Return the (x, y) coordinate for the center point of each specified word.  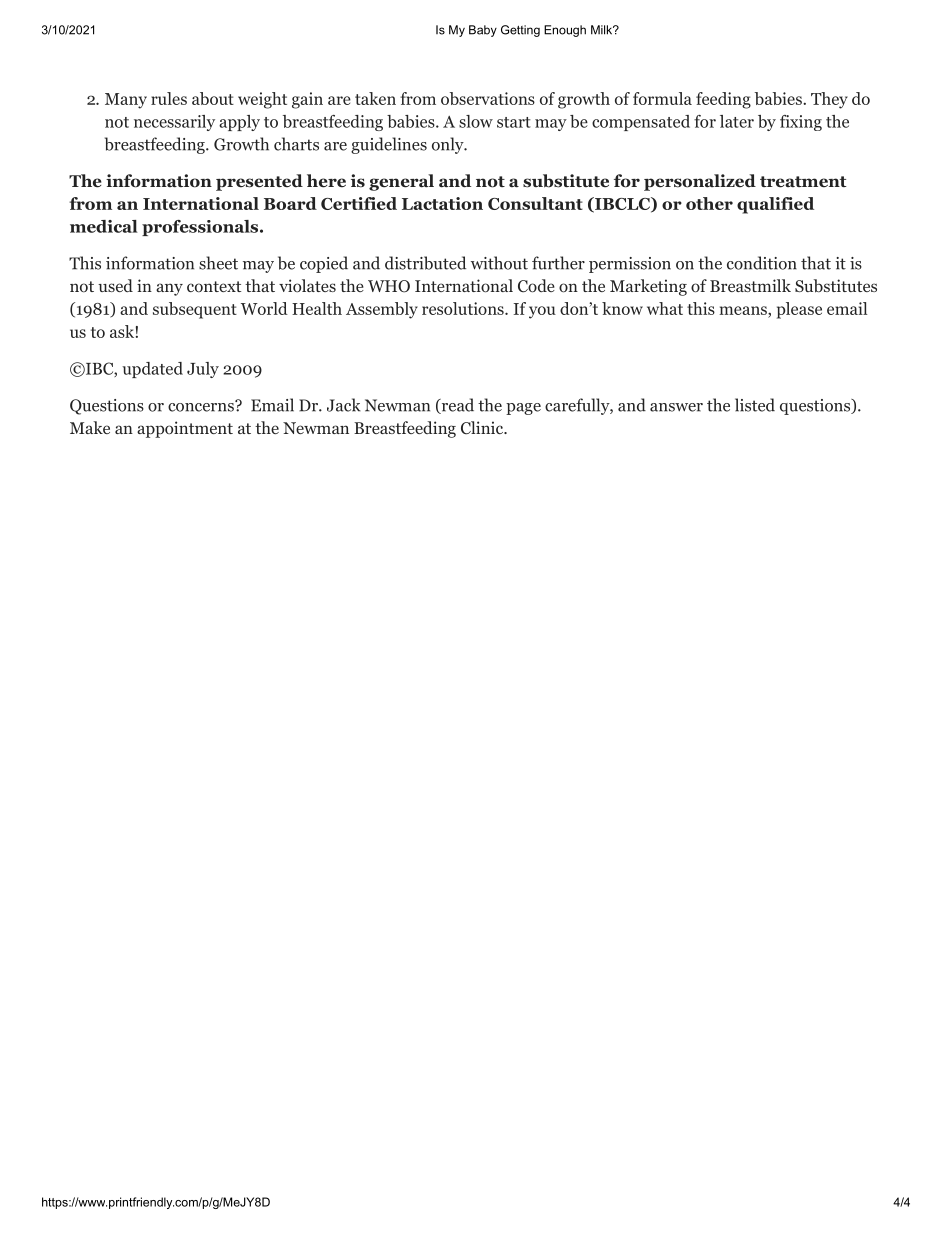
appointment (185, 429)
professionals (201, 228)
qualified (775, 205)
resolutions (464, 308)
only (449, 145)
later (737, 121)
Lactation (442, 203)
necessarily (174, 123)
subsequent (195, 310)
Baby (483, 31)
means (744, 312)
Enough (565, 31)
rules (169, 98)
